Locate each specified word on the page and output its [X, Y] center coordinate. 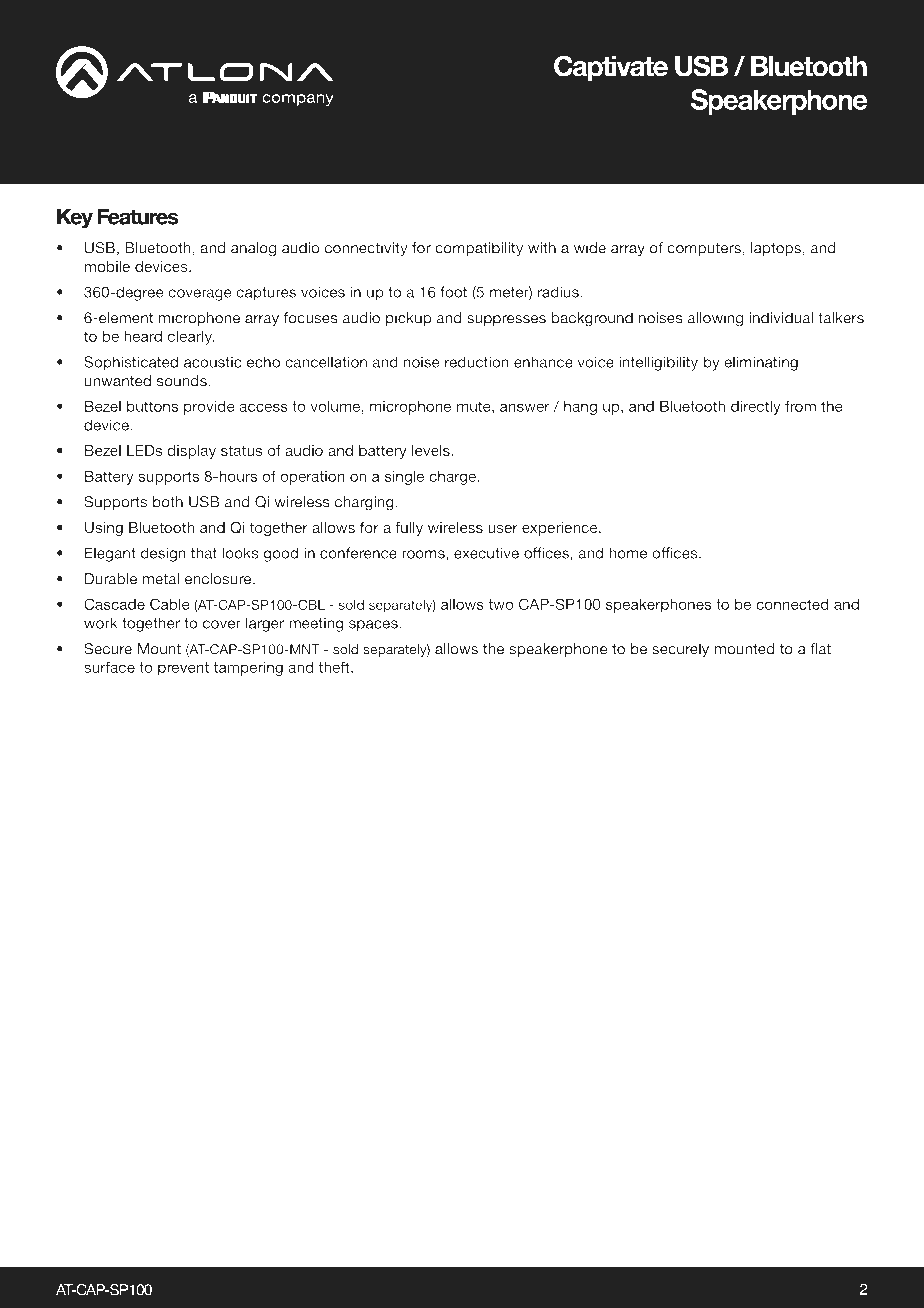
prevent [183, 669]
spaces [374, 626]
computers [704, 250]
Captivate [611, 68]
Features [138, 216]
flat [820, 649]
